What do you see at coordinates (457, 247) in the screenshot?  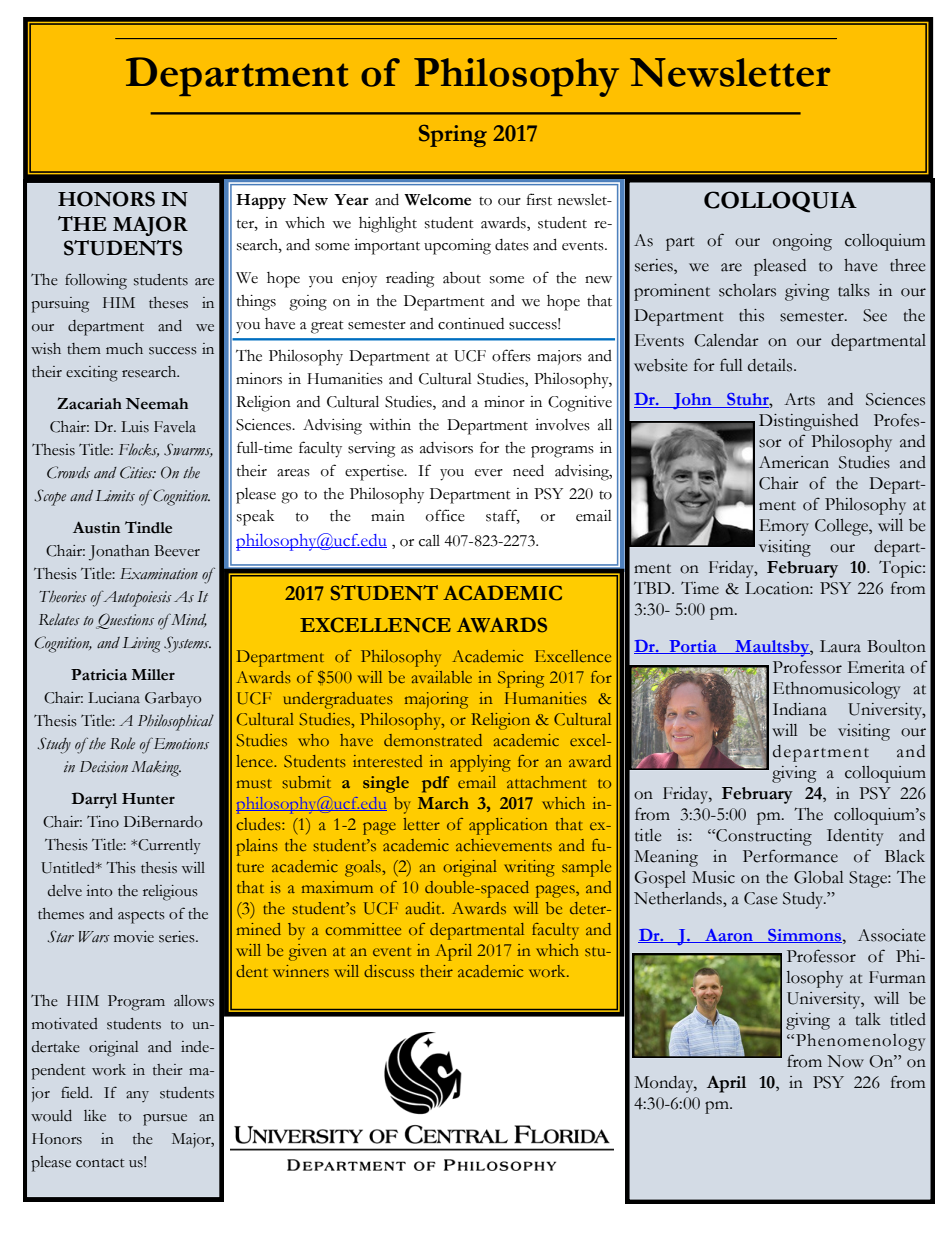 I see `upcoming` at bounding box center [457, 247].
